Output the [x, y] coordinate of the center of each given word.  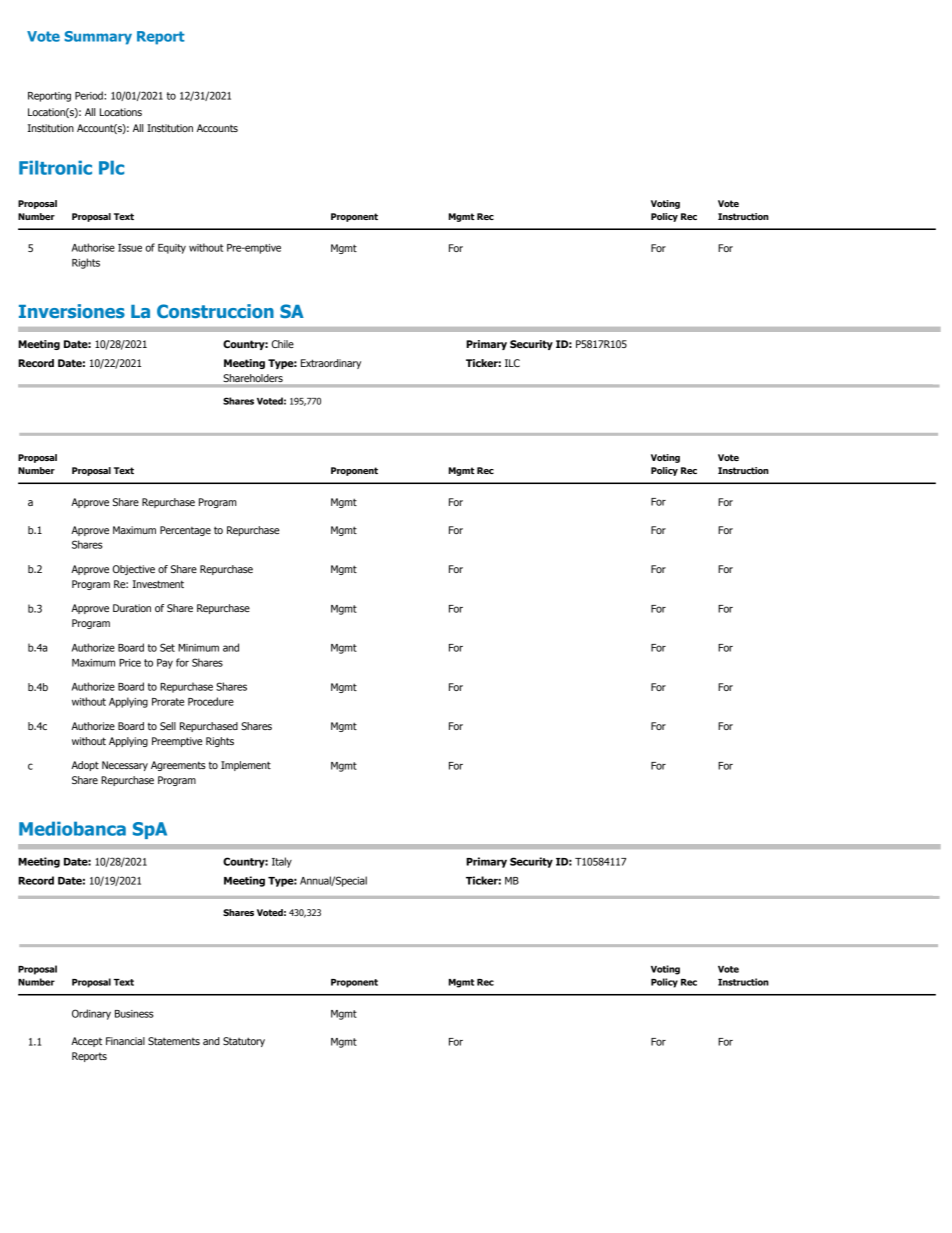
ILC [512, 363]
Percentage [185, 531]
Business [134, 1014]
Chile [283, 344]
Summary [98, 38]
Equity [172, 249]
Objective [134, 570]
